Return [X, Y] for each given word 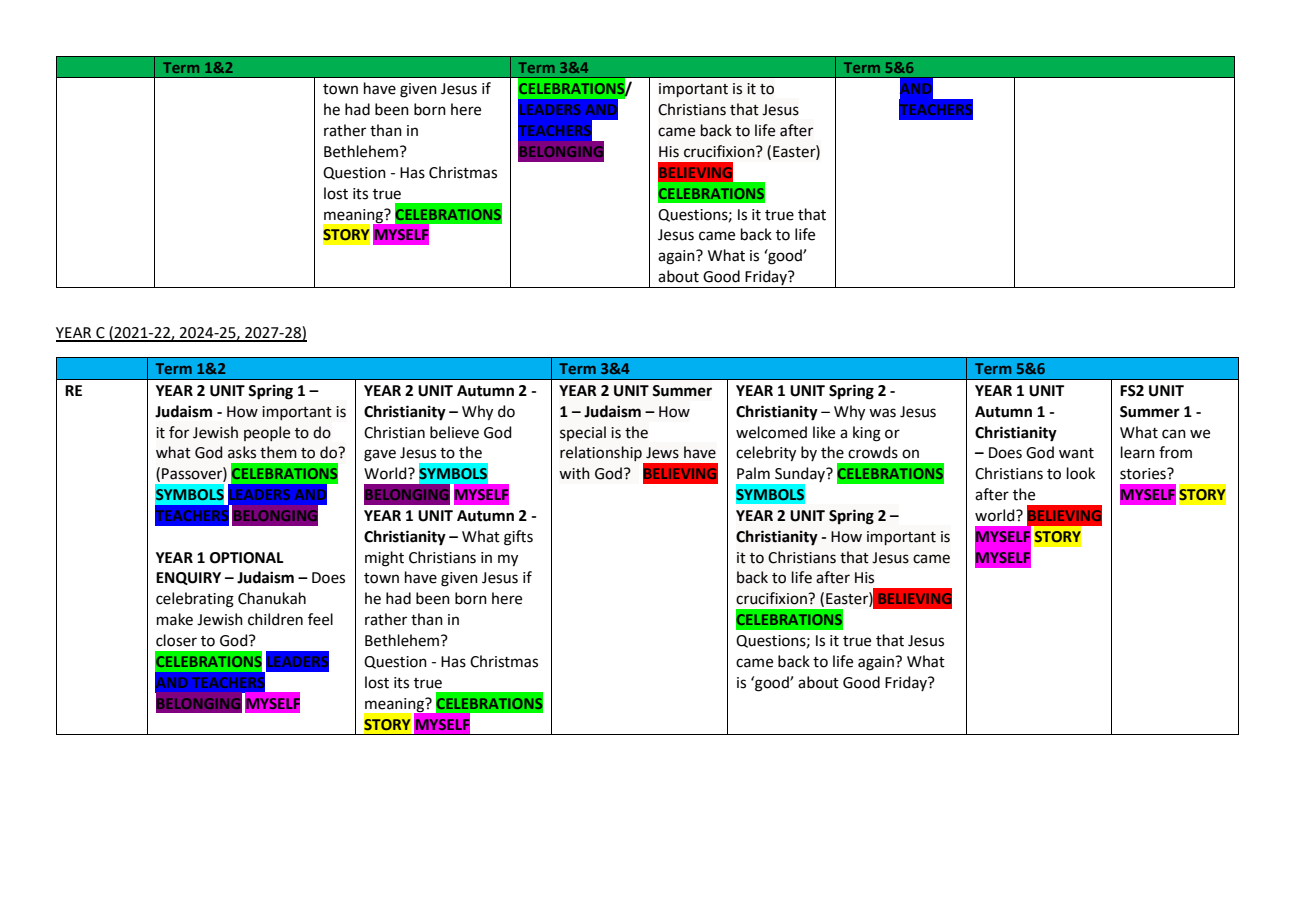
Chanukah [272, 598]
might [384, 559]
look [1081, 473]
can [1174, 434]
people [267, 433]
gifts [518, 538]
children [275, 619]
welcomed [771, 432]
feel [320, 619]
